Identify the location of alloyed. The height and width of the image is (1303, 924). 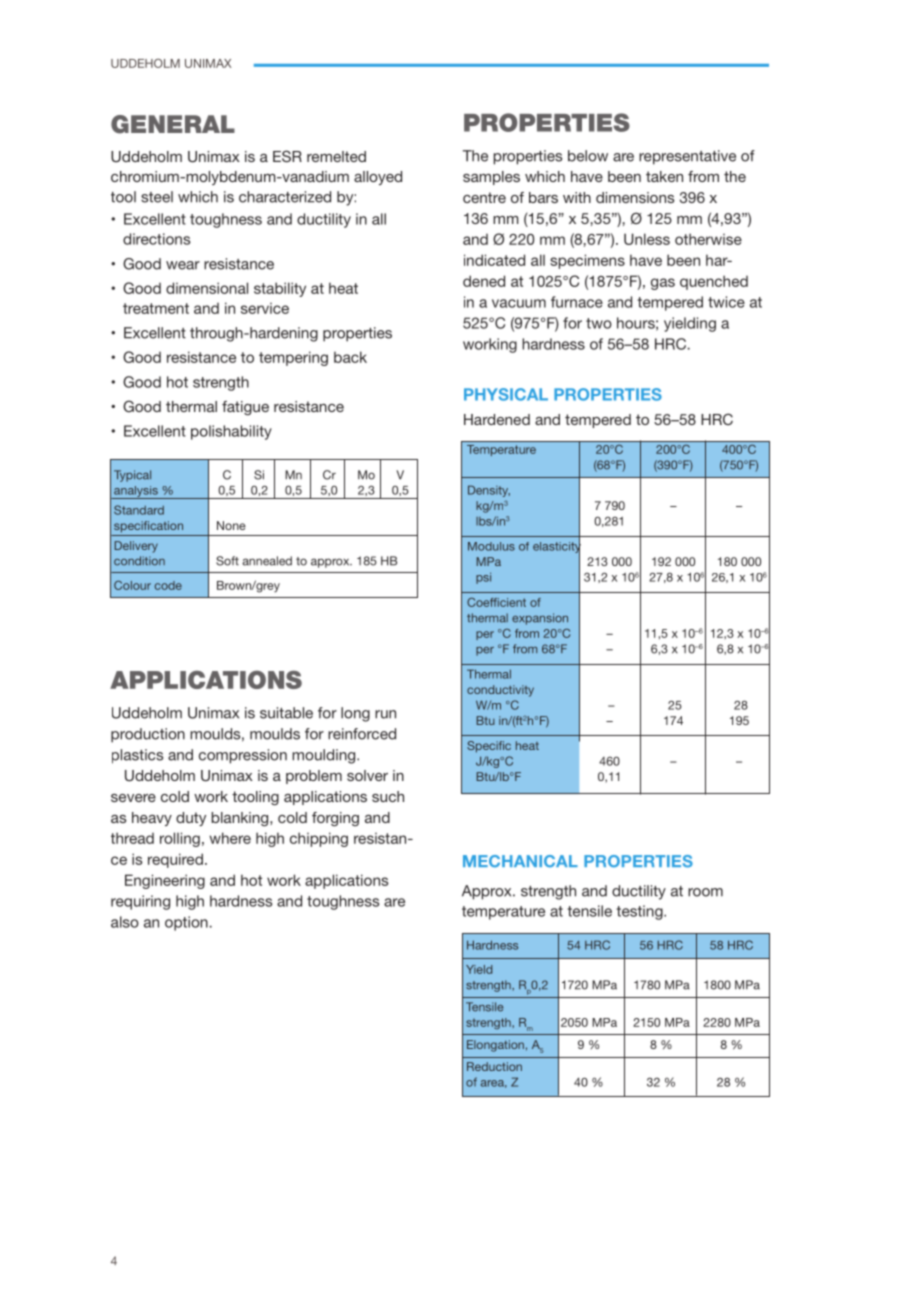
(378, 178).
